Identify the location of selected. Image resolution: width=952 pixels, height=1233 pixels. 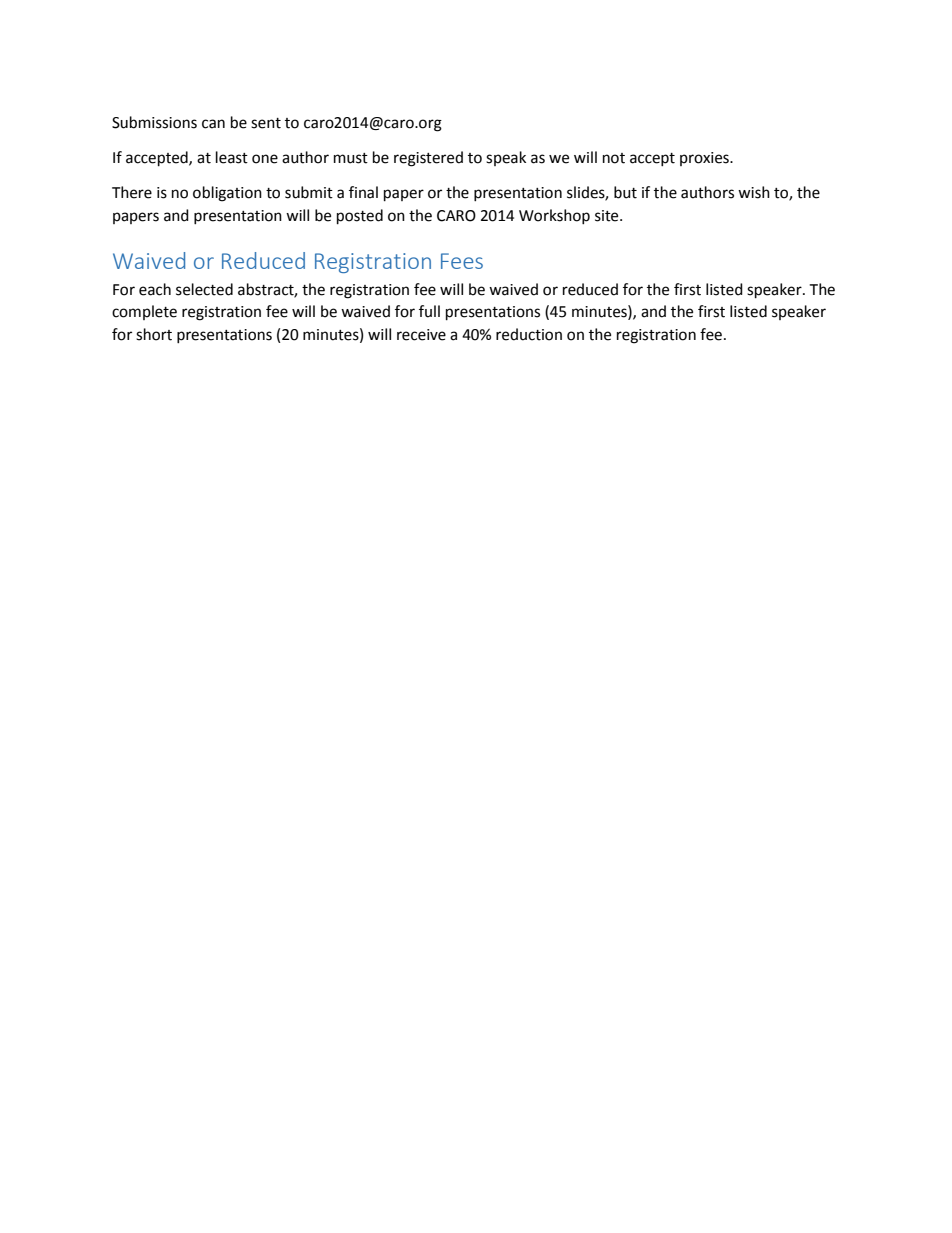
(204, 289).
